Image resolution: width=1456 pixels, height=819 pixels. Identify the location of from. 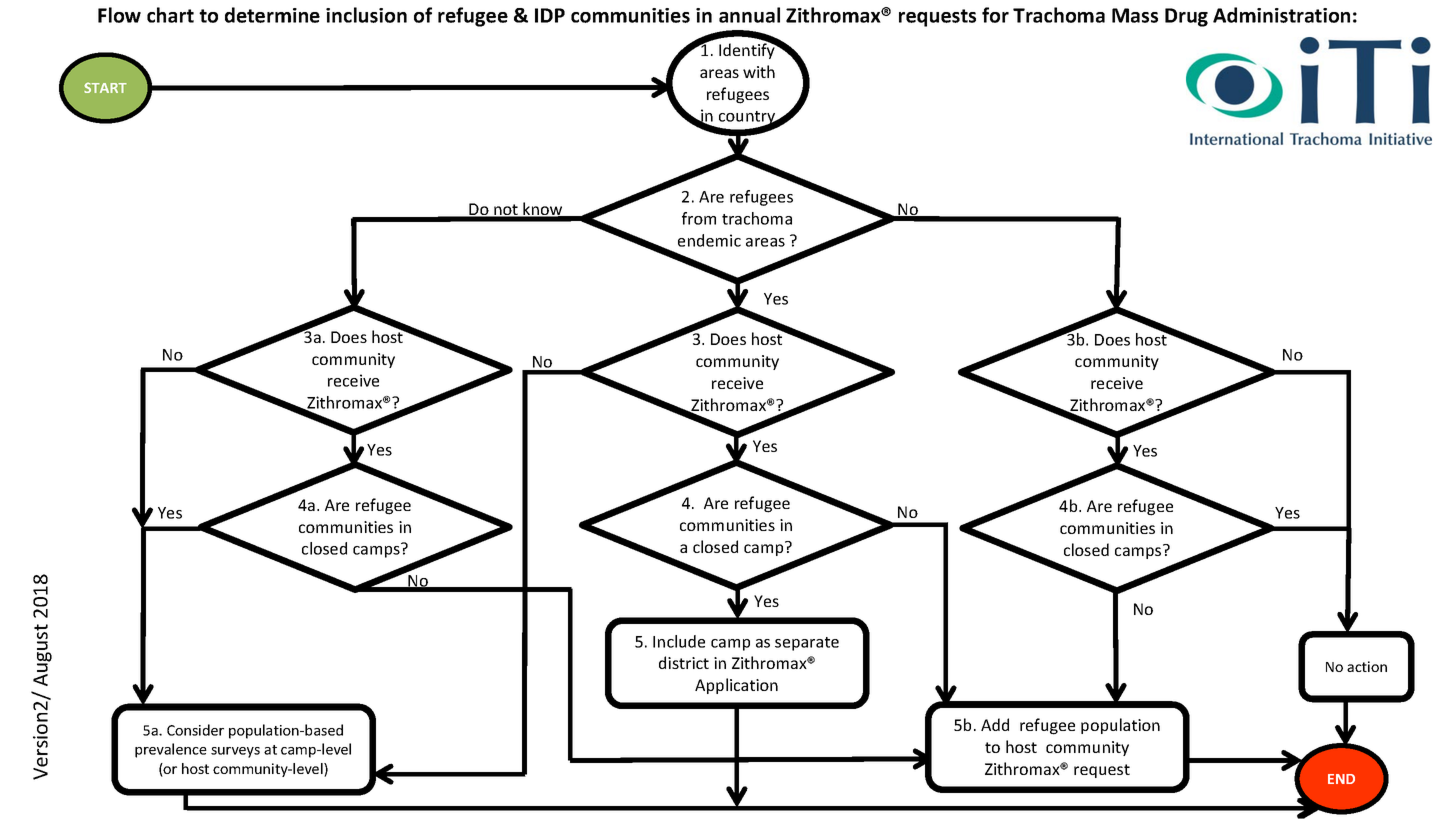
(699, 218).
